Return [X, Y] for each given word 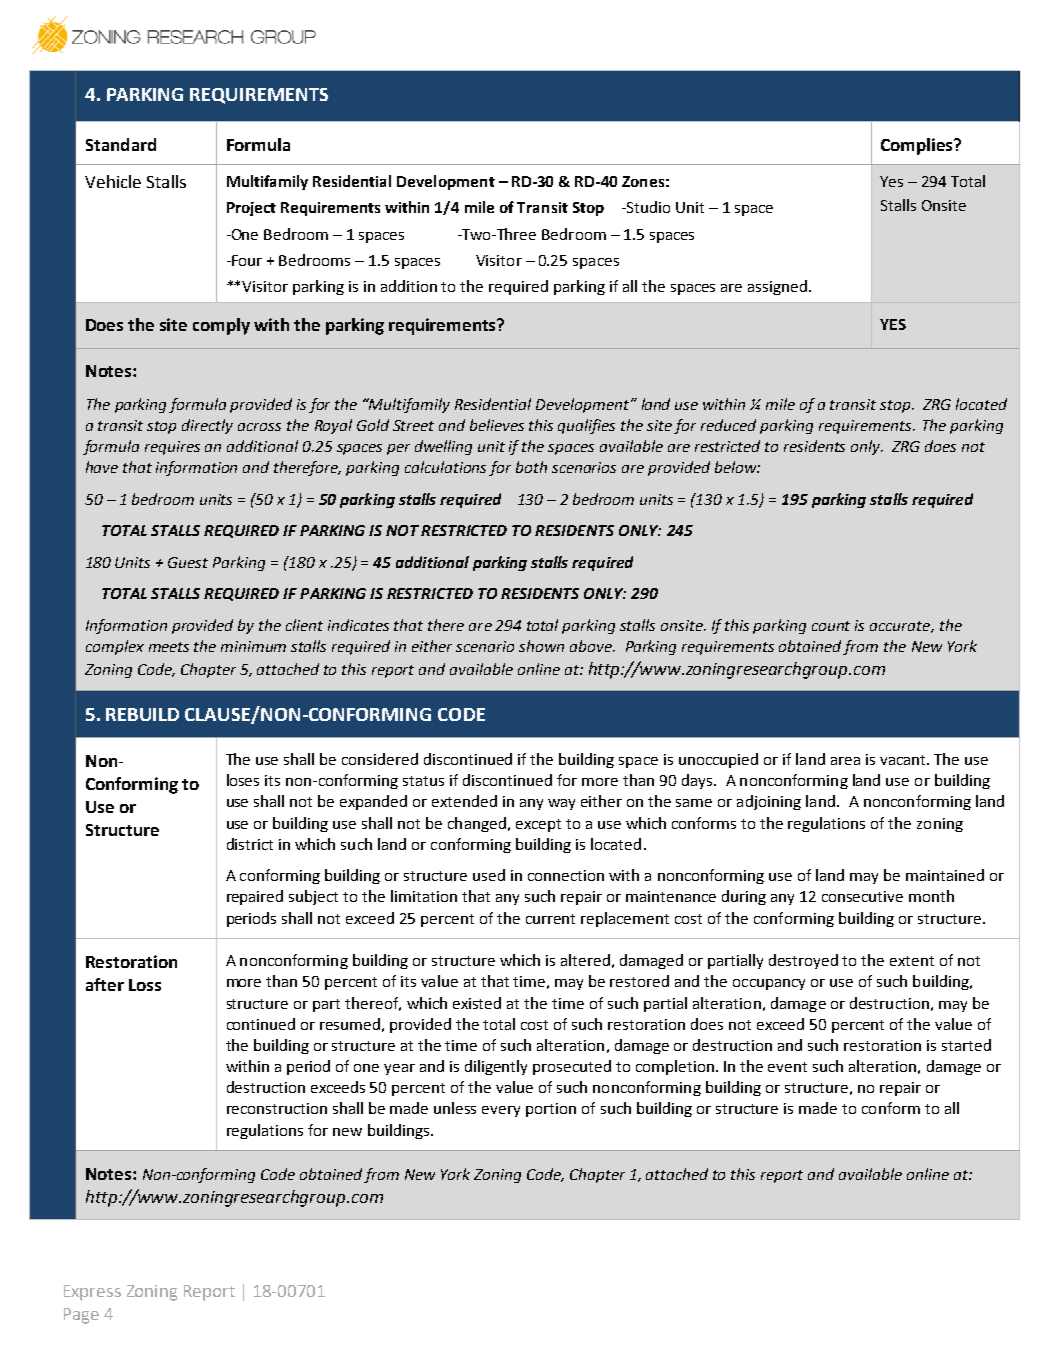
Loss [145, 985]
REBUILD [142, 714]
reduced [728, 425]
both [531, 467]
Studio [647, 207]
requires [172, 448]
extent [912, 961]
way [561, 804]
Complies [918, 146]
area [845, 761]
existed [477, 1003]
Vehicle [113, 181]
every [501, 1111]
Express [92, 1293]
